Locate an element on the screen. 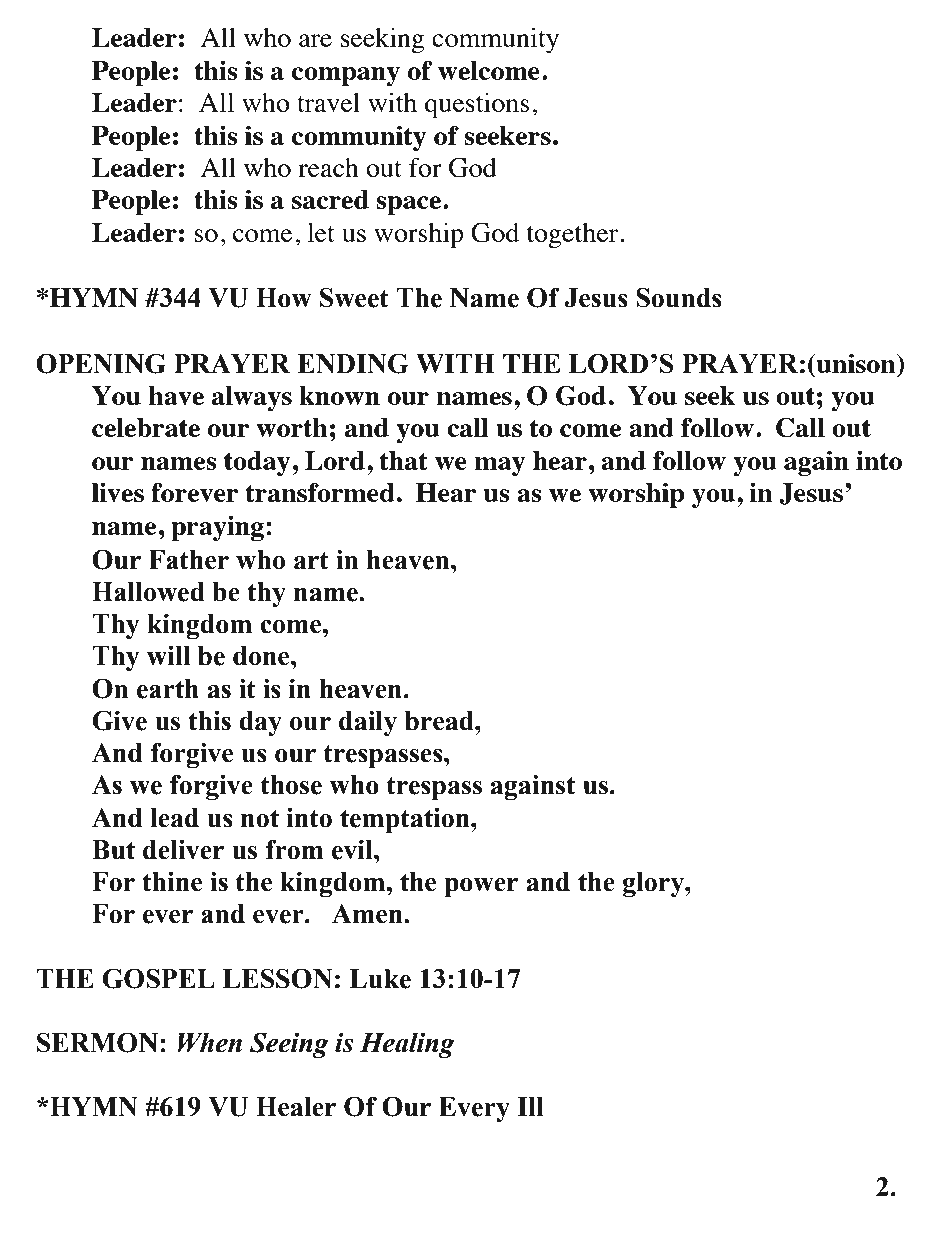 Image resolution: width=952 pixels, height=1233 pixels. earth is located at coordinates (168, 689).
